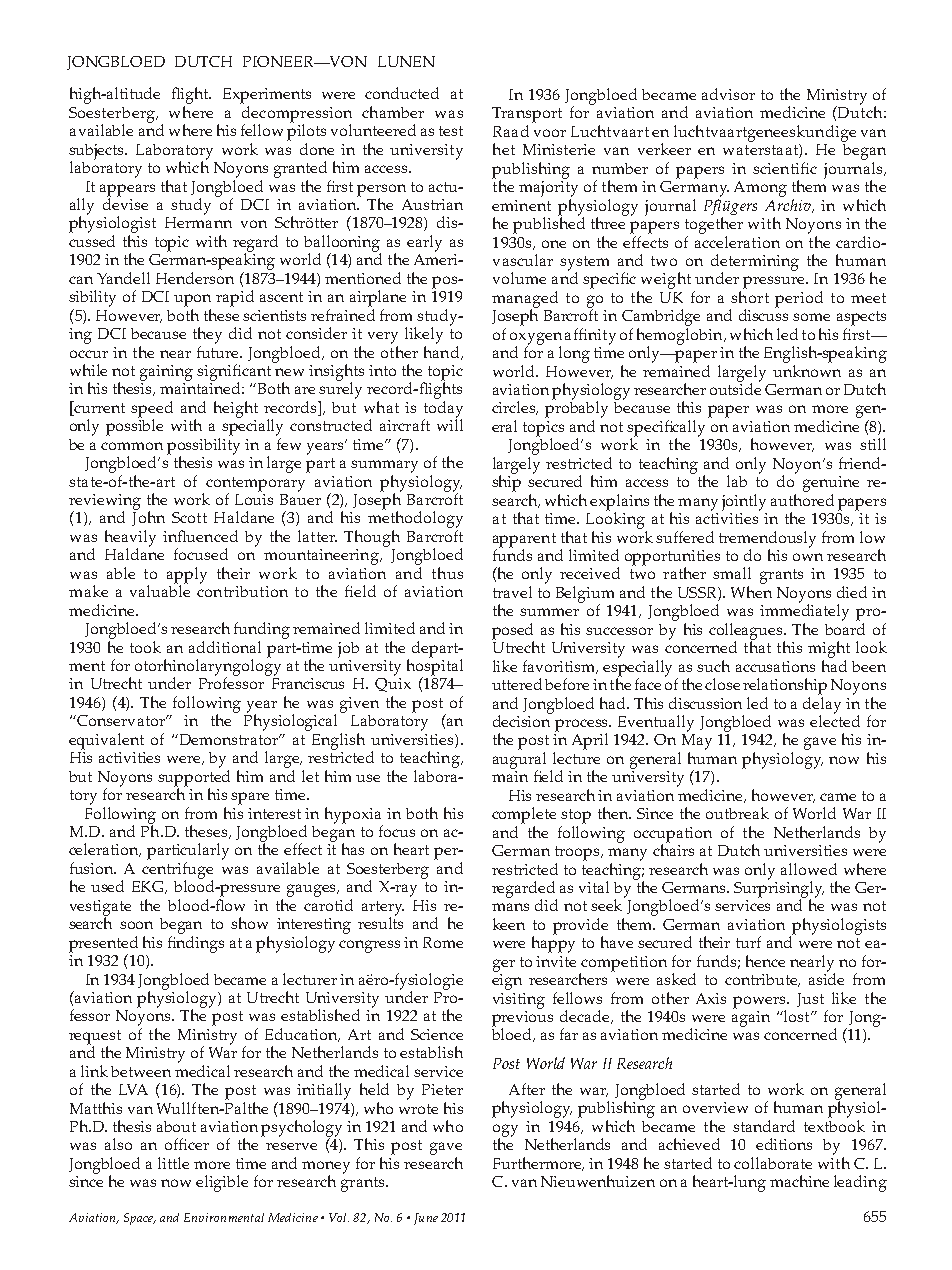 The height and width of the image is (1270, 952). What do you see at coordinates (280, 61) in the image?
I see `PIONEER` at bounding box center [280, 61].
